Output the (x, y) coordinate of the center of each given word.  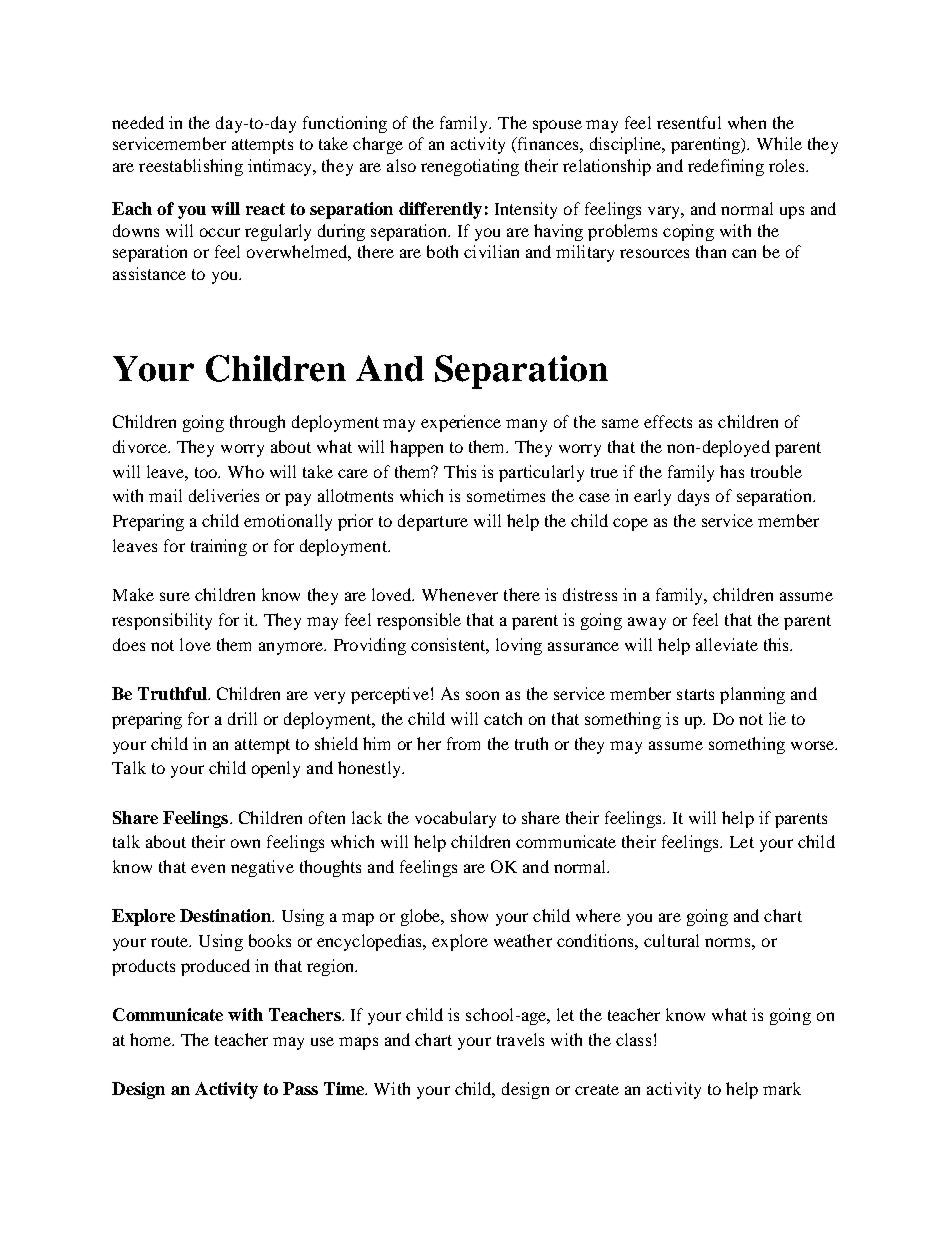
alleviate (727, 644)
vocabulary (455, 819)
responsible (419, 621)
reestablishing (191, 167)
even (208, 868)
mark (782, 1088)
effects (668, 421)
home (152, 1039)
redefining (726, 167)
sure (175, 596)
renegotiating (470, 167)
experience (461, 423)
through (257, 423)
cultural (671, 940)
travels (520, 1039)
